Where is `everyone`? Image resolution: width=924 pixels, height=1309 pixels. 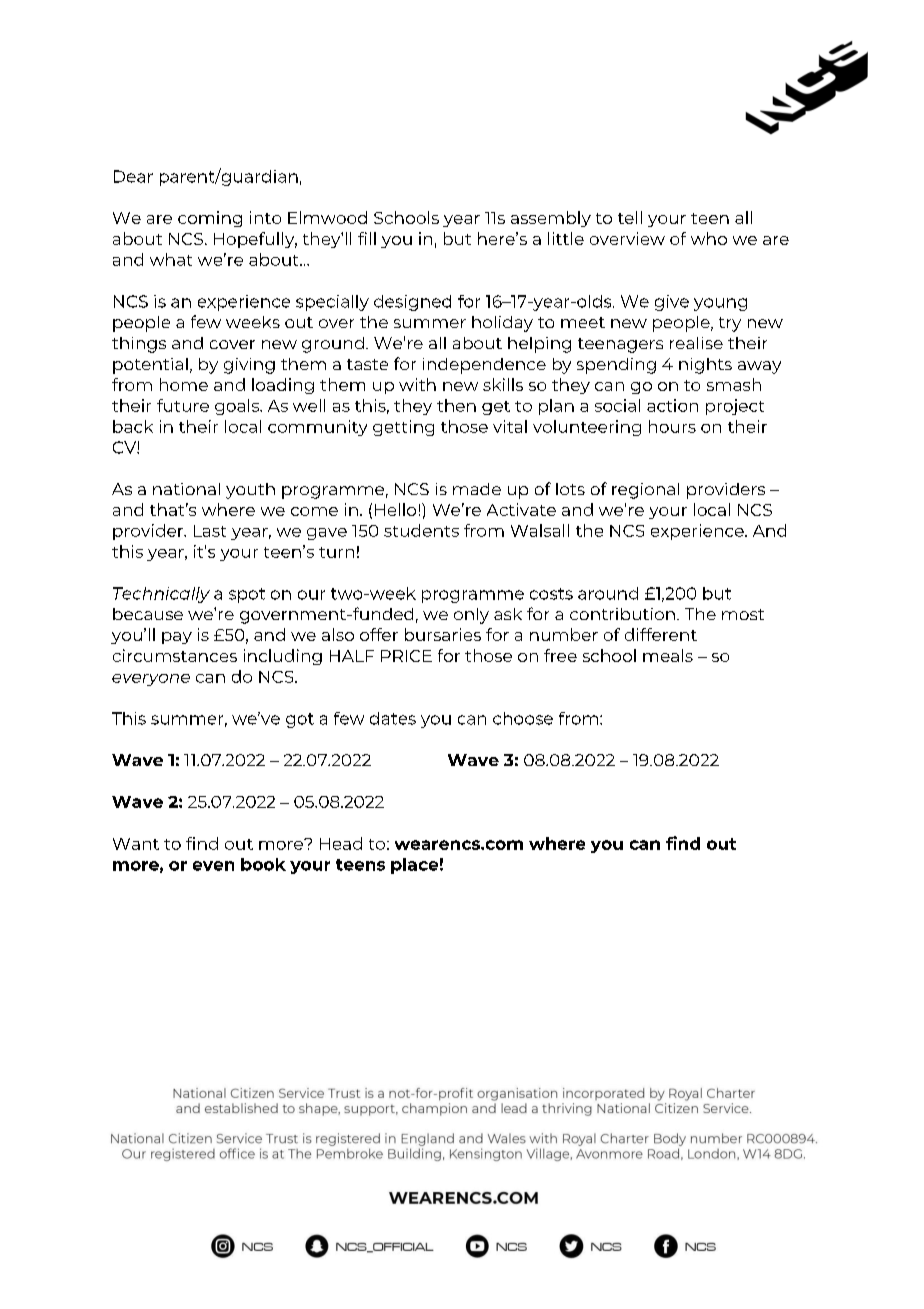
everyone is located at coordinates (151, 680).
